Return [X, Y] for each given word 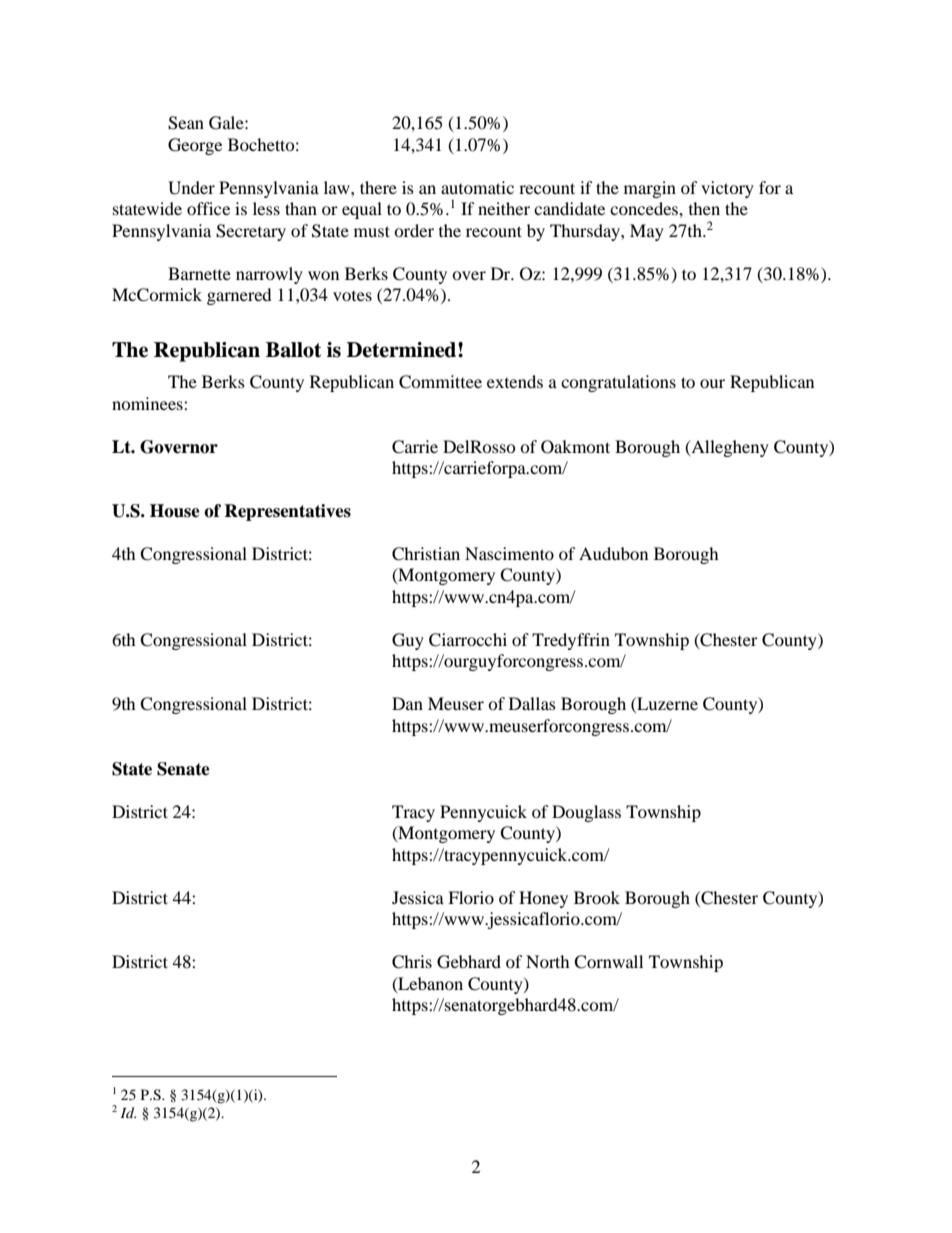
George [195, 146]
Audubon [613, 553]
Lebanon [429, 984]
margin [650, 189]
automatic [477, 187]
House [175, 511]
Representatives [287, 512]
